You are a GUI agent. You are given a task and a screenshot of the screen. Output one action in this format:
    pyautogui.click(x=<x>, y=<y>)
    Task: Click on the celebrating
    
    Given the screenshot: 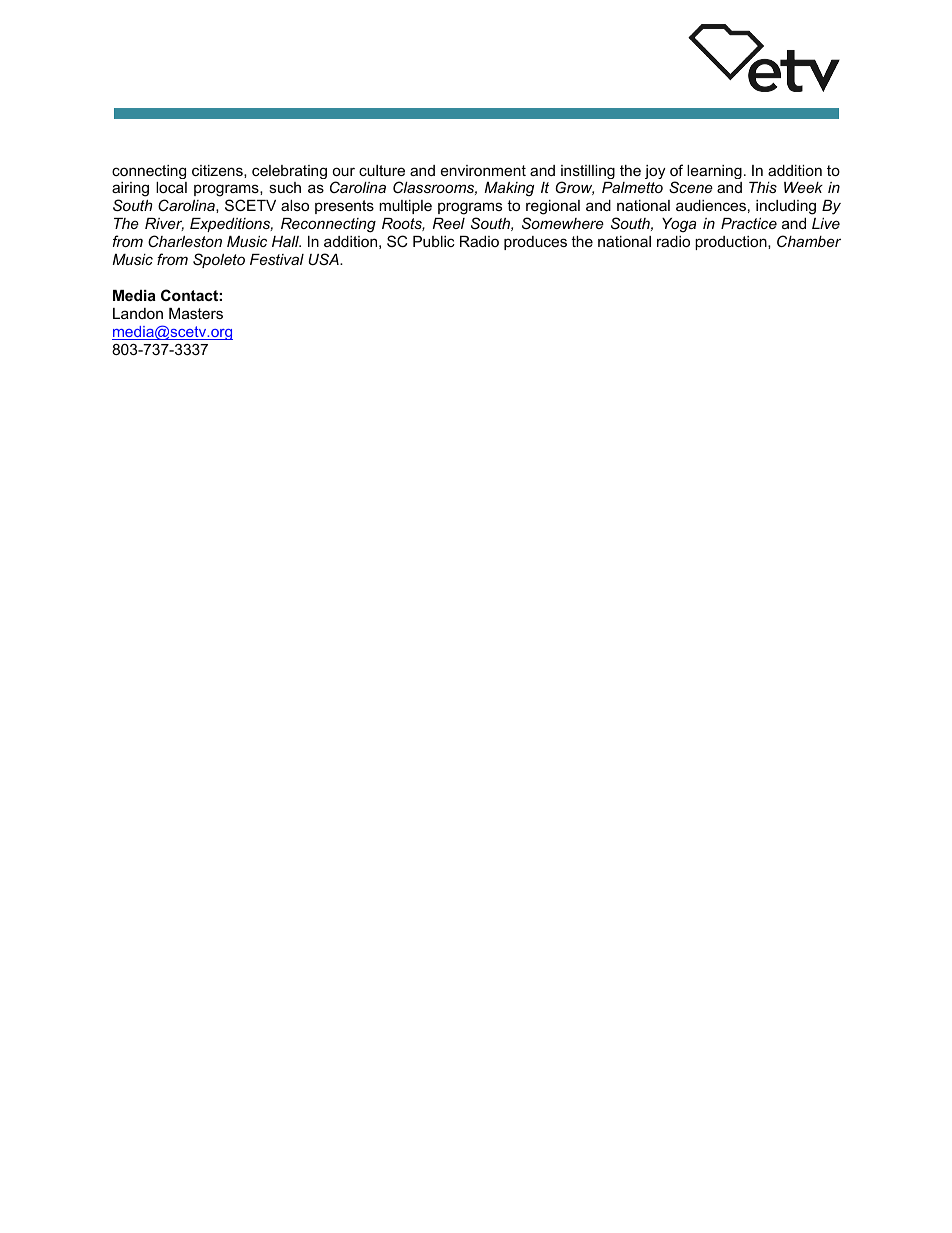 What is the action you would take?
    pyautogui.click(x=289, y=172)
